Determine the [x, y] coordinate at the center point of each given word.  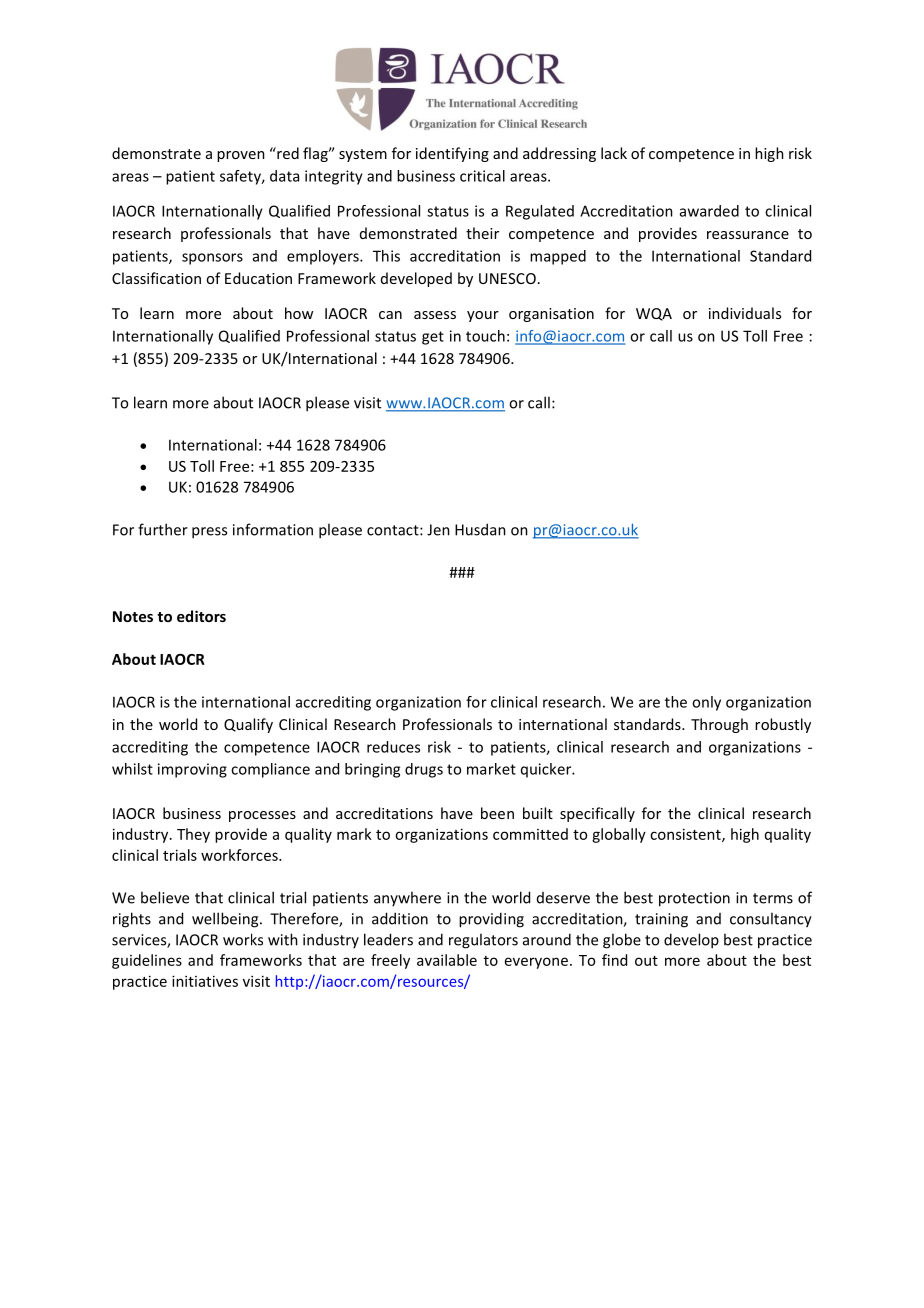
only [706, 703]
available [447, 960]
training [661, 920]
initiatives [205, 981]
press [209, 533]
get [433, 338]
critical [482, 176]
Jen [438, 530]
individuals [745, 313]
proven [241, 156]
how [299, 313]
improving [192, 770]
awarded [709, 211]
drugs [424, 770]
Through [719, 725]
